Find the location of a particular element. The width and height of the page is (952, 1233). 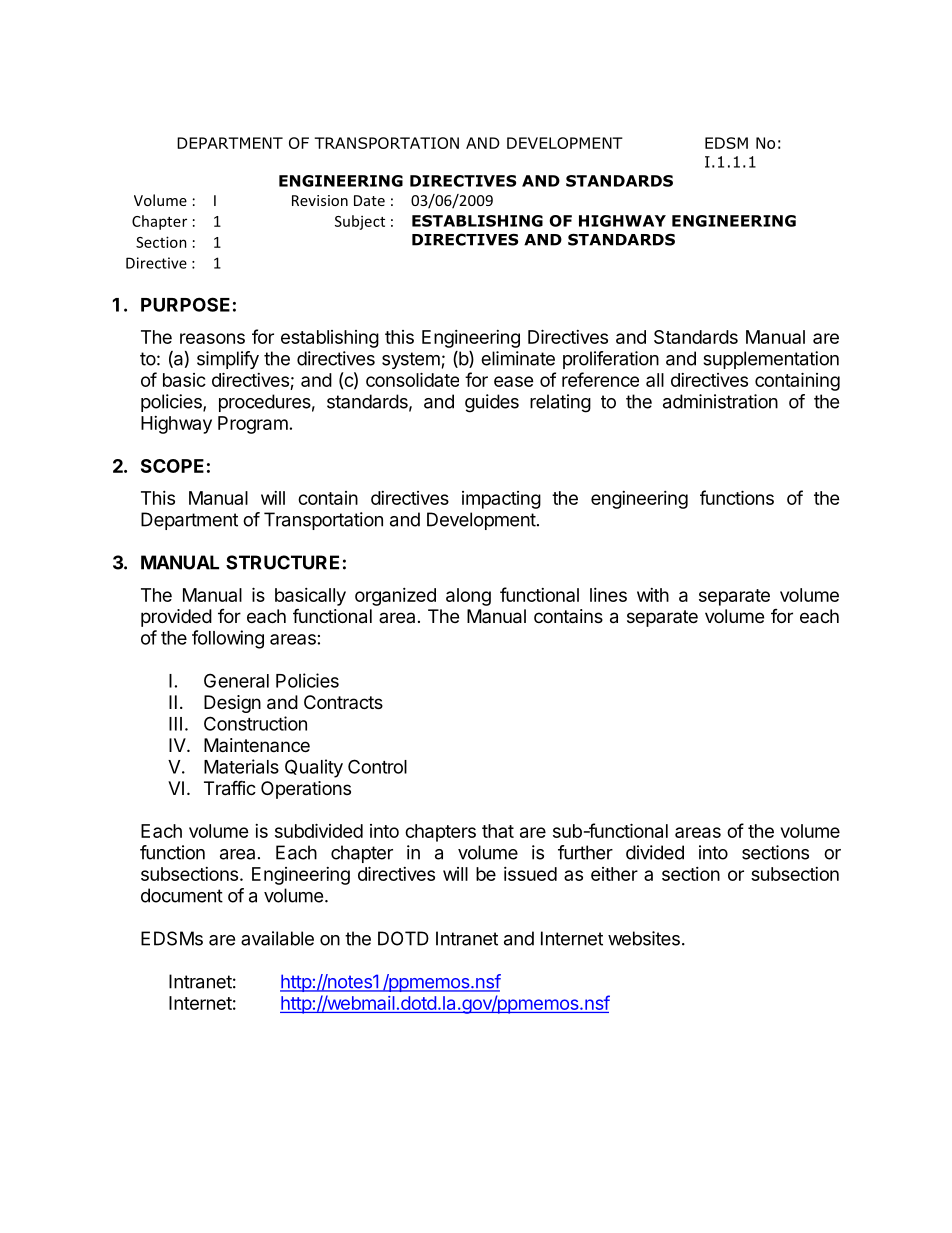

Materials is located at coordinates (241, 766).
